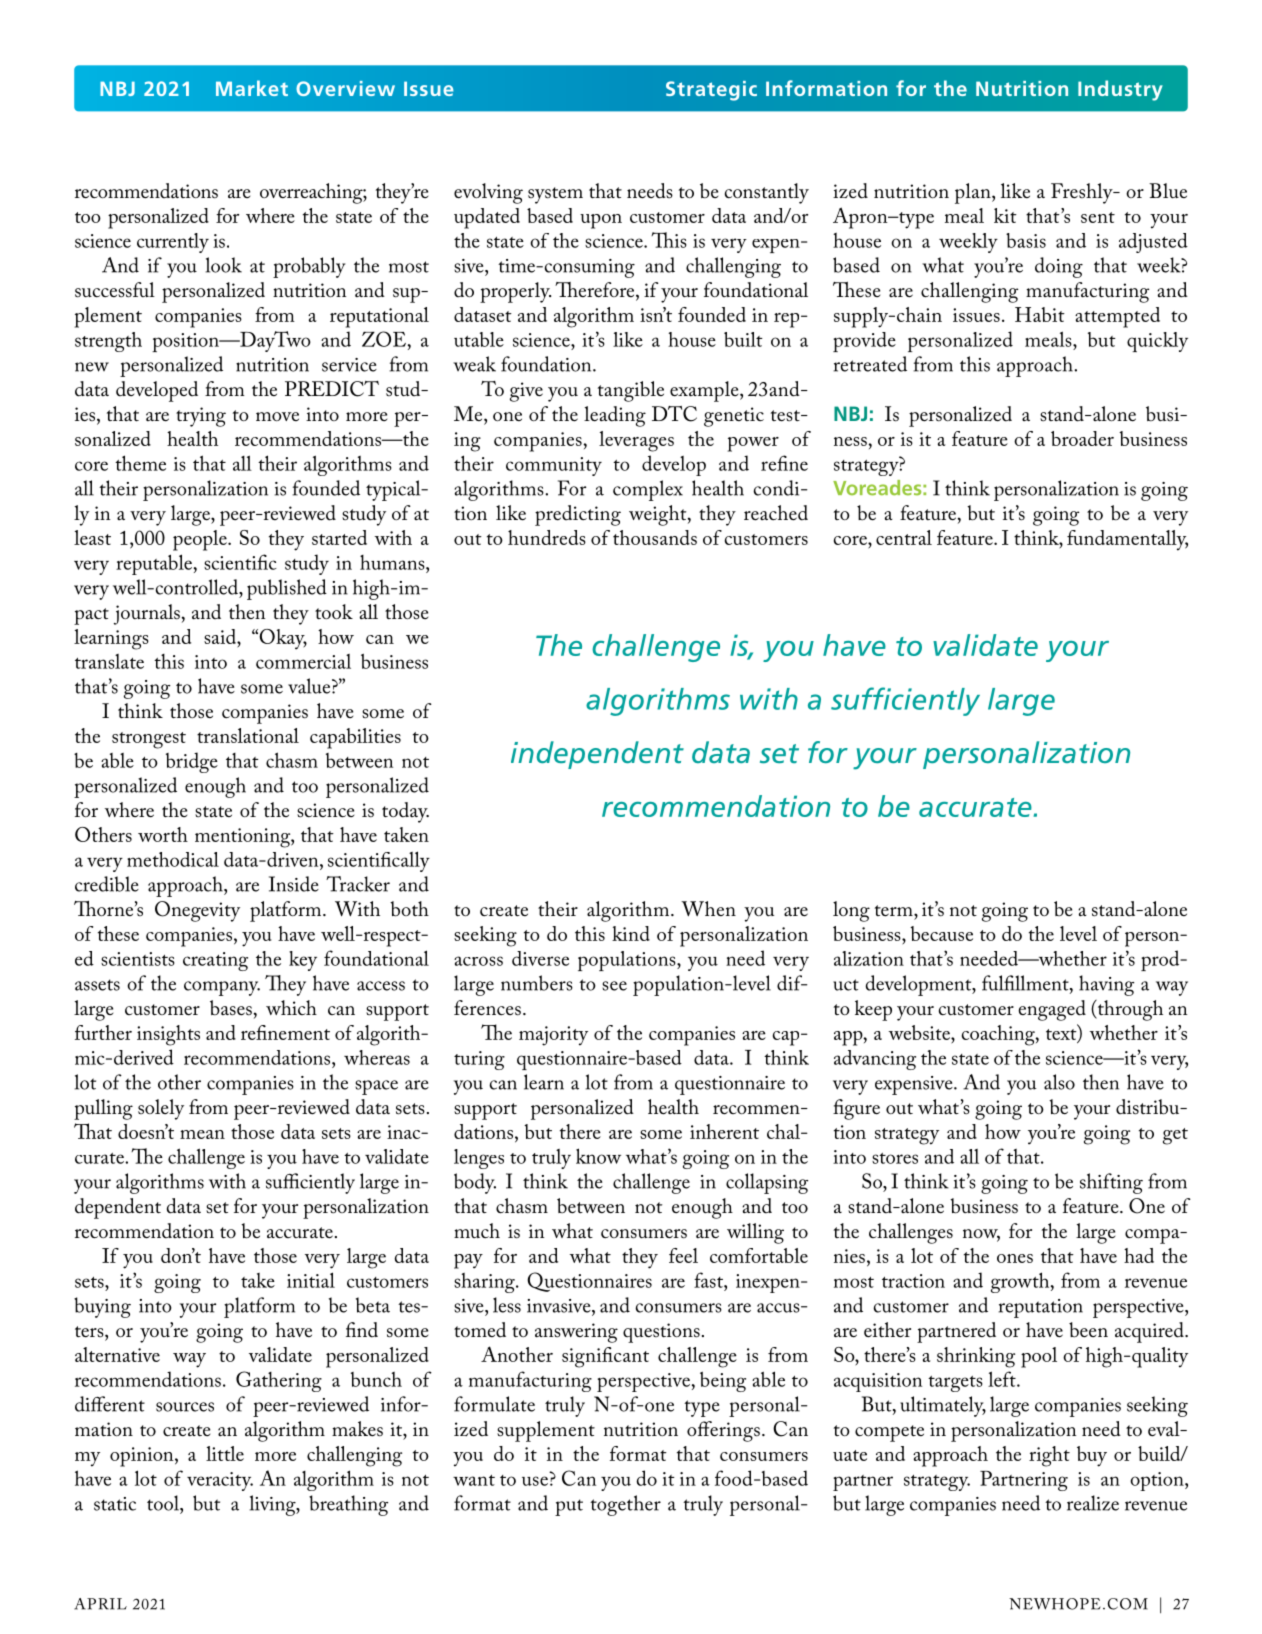 Image resolution: width=1262 pixels, height=1634 pixels. Describe the element at coordinates (941, 933) in the screenshot. I see `because` at that location.
